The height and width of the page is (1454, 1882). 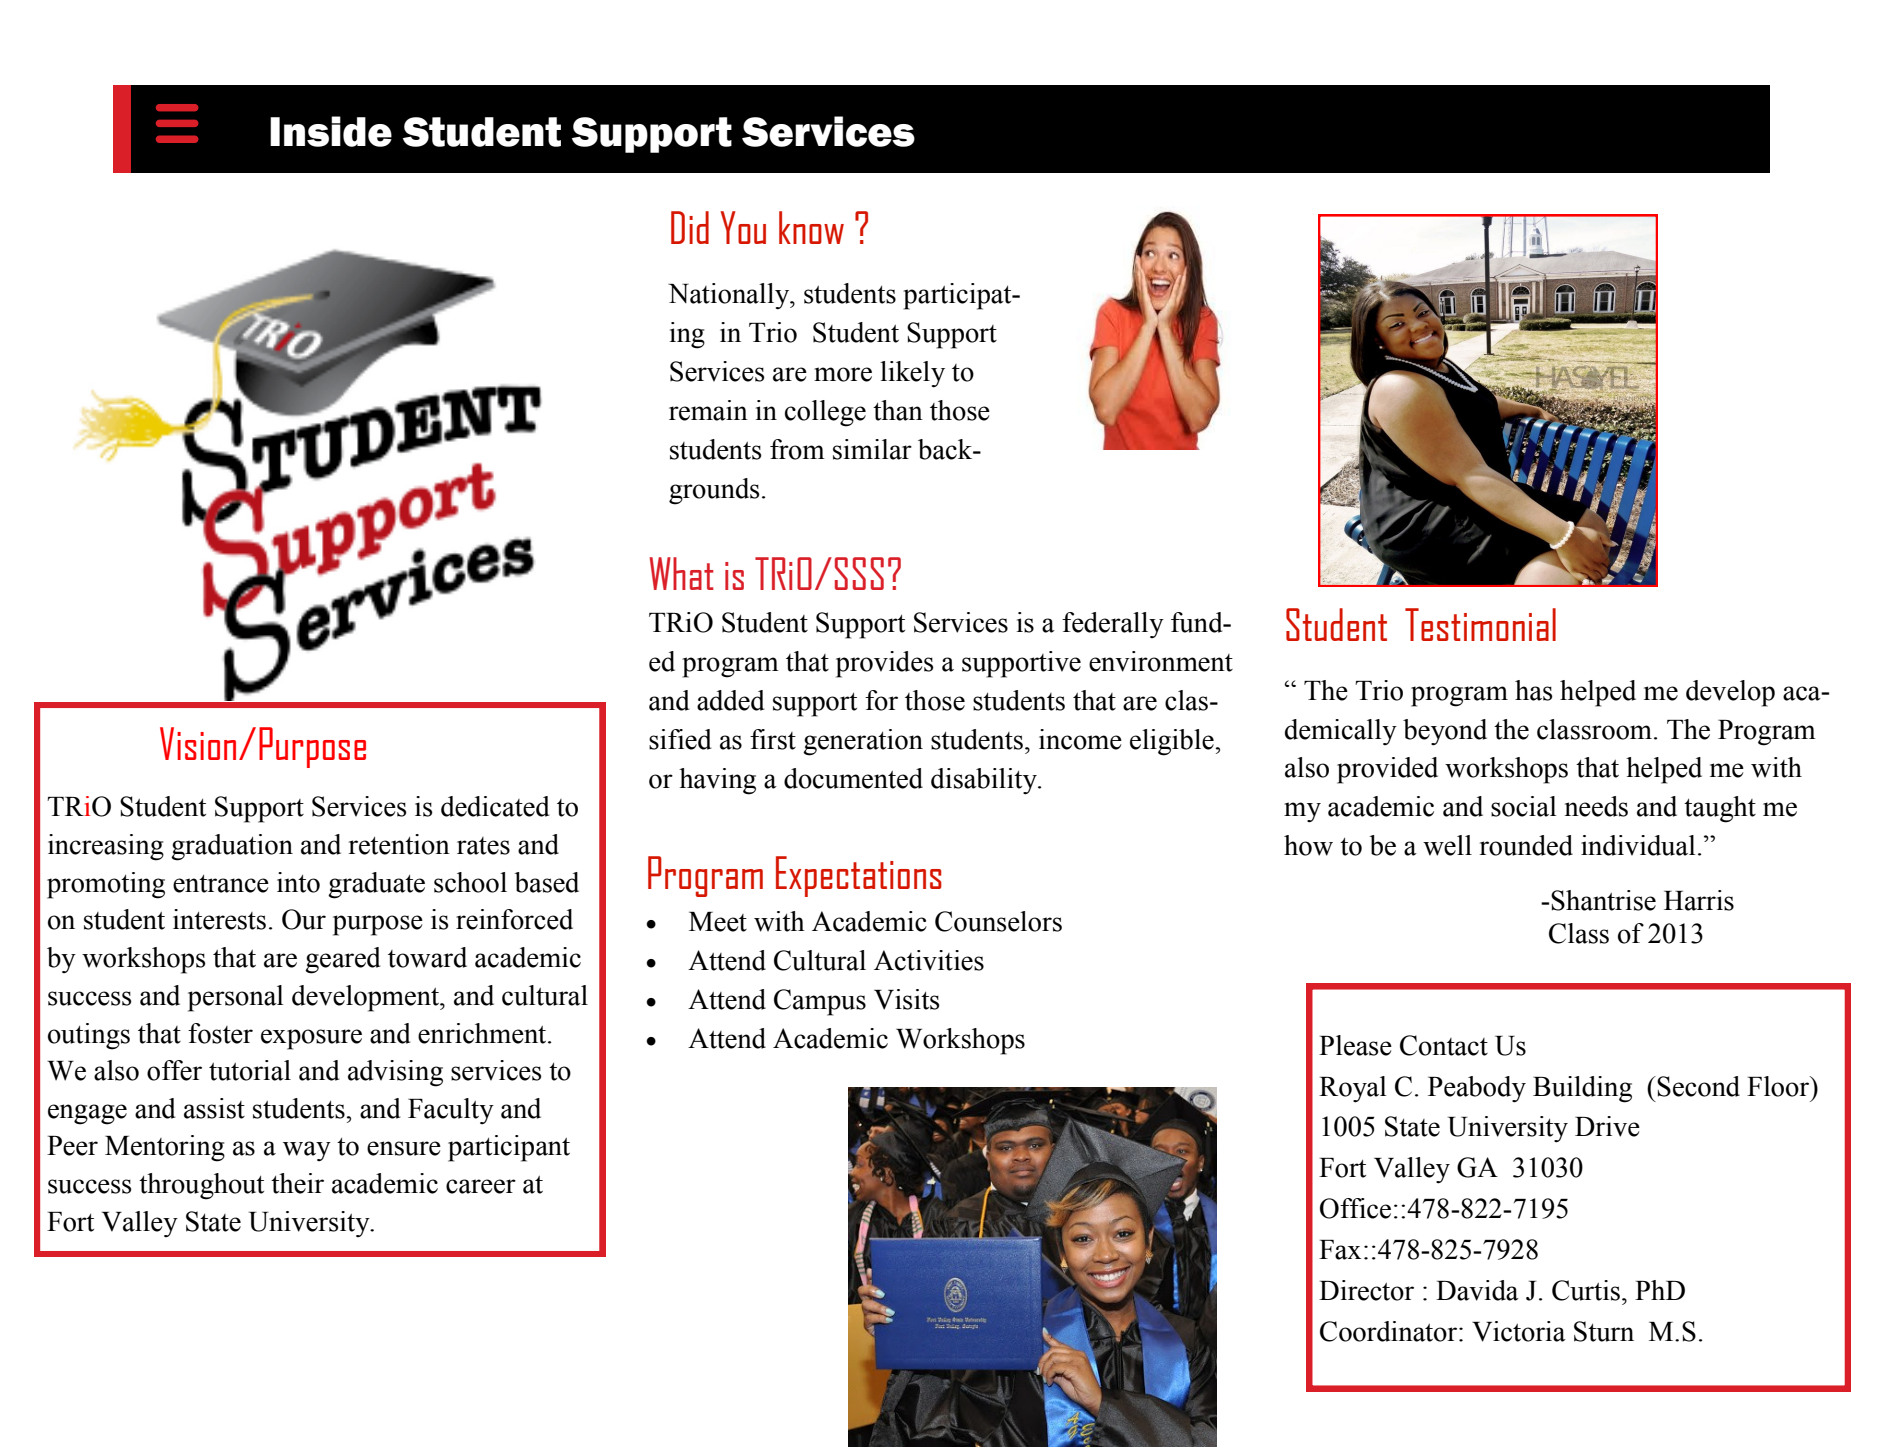 What do you see at coordinates (201, 1186) in the page?
I see `throughout` at bounding box center [201, 1186].
